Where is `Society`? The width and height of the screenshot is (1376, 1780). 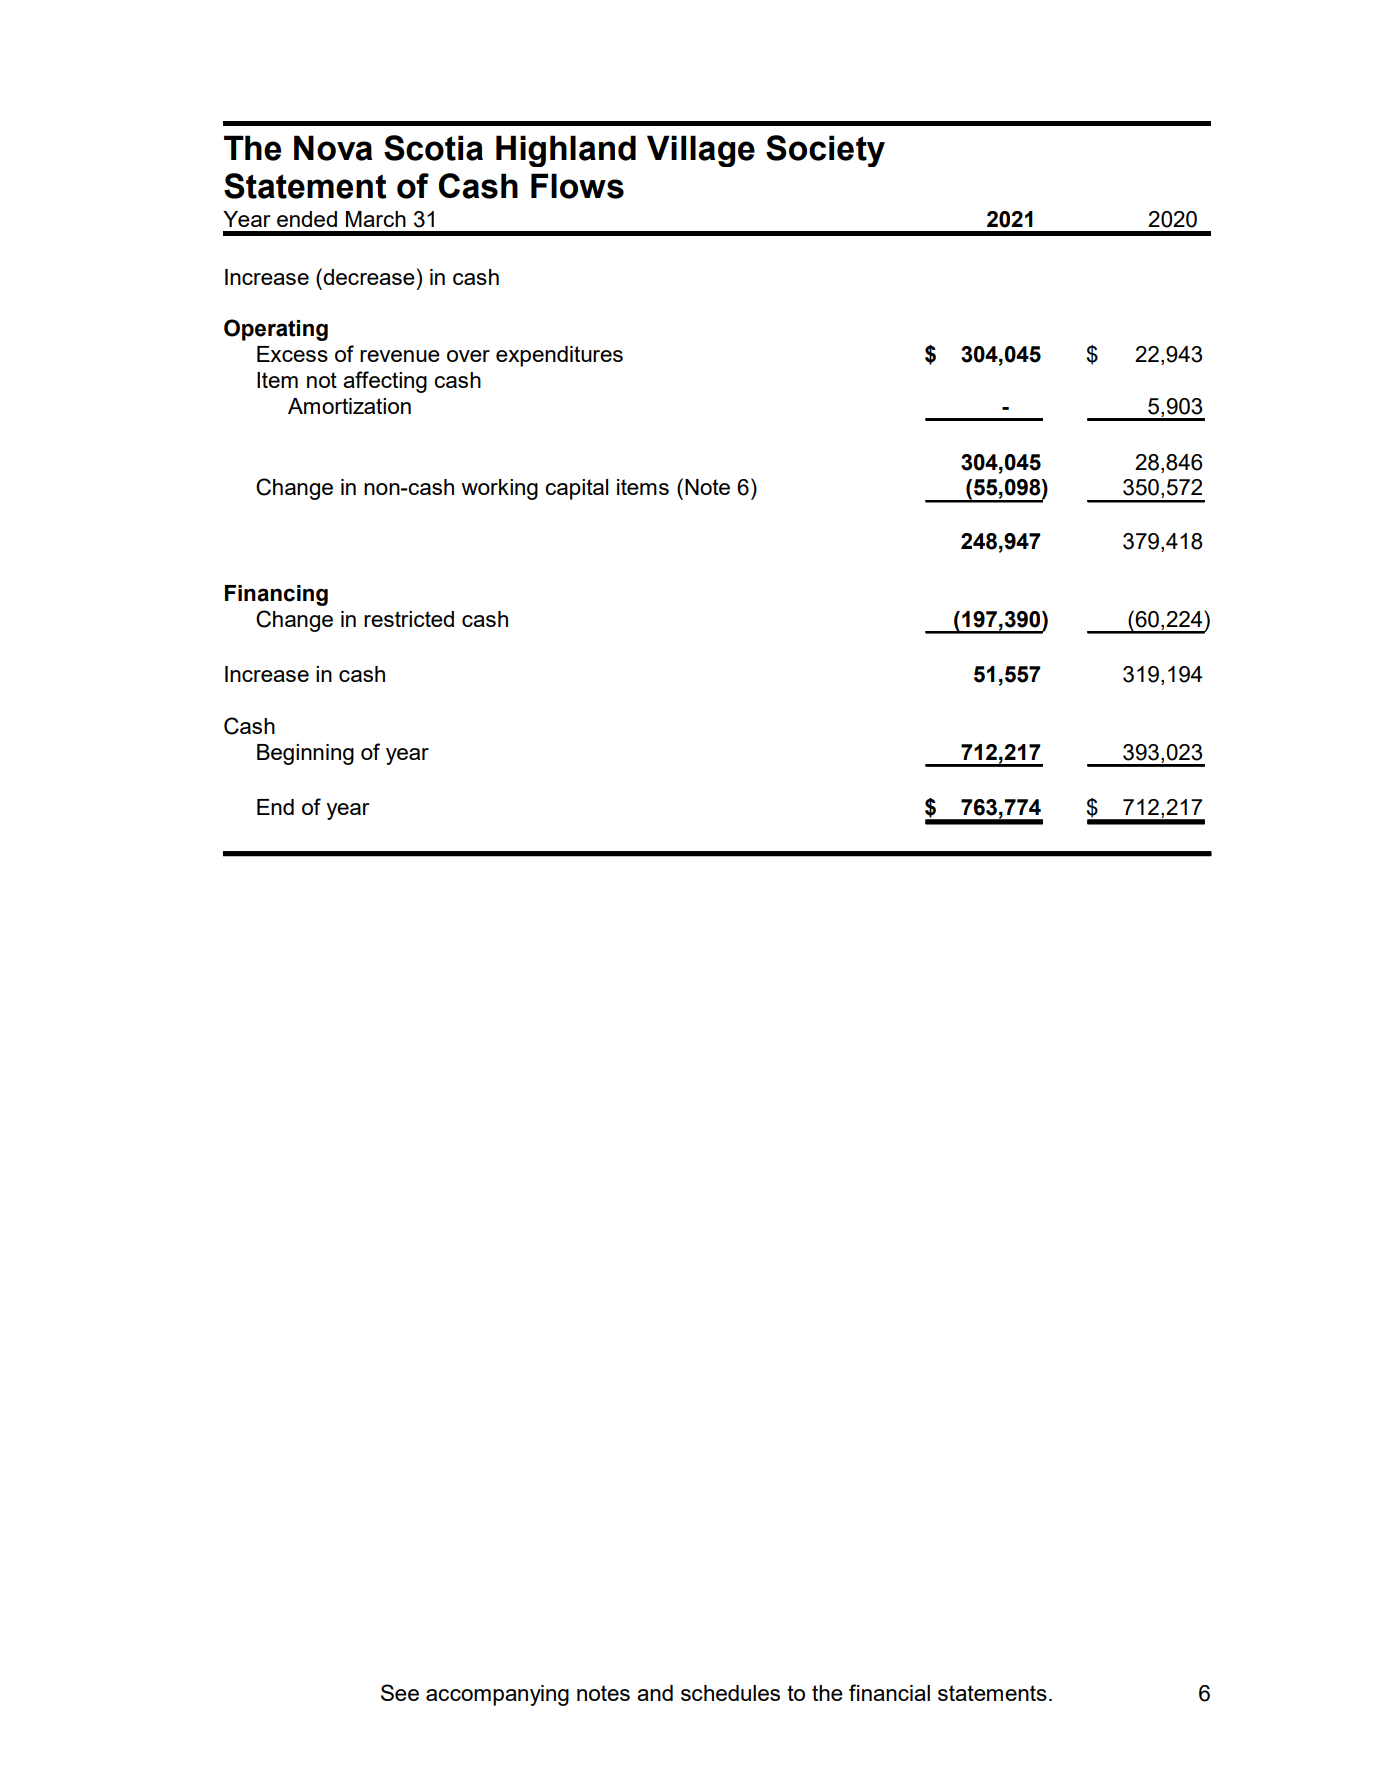 Society is located at coordinates (825, 151).
